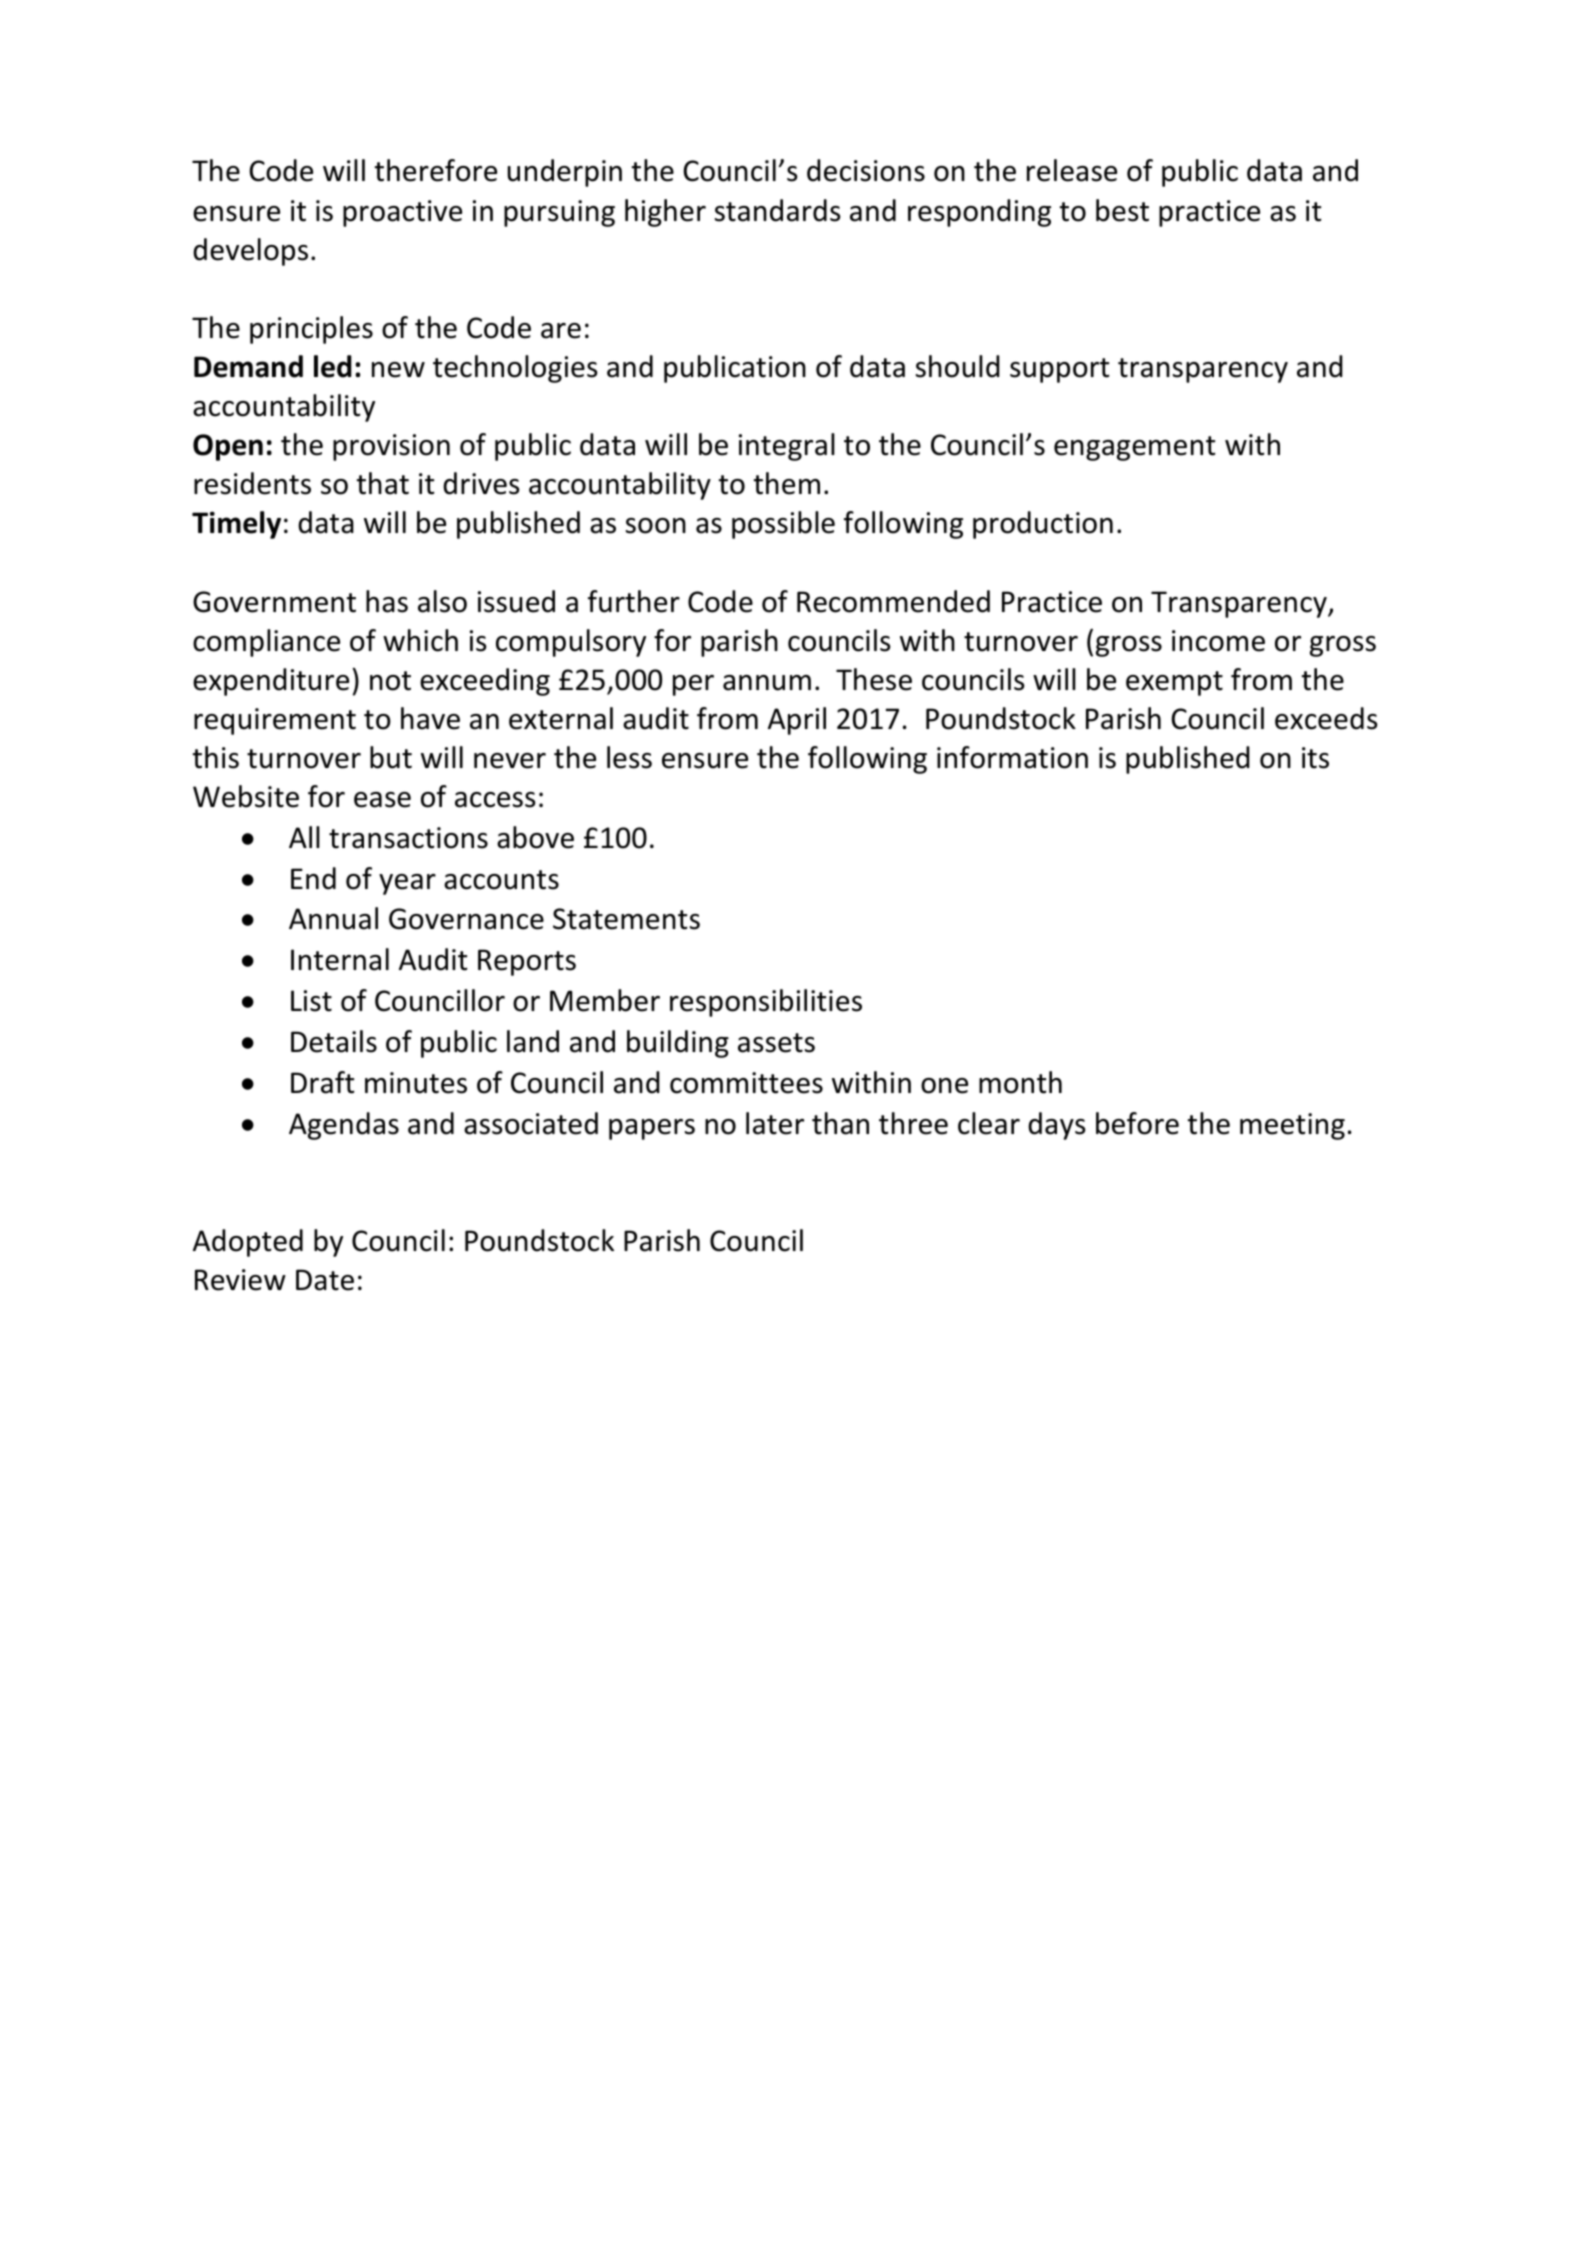 The height and width of the document is (2248, 1590). What do you see at coordinates (1020, 1082) in the document?
I see `month` at bounding box center [1020, 1082].
